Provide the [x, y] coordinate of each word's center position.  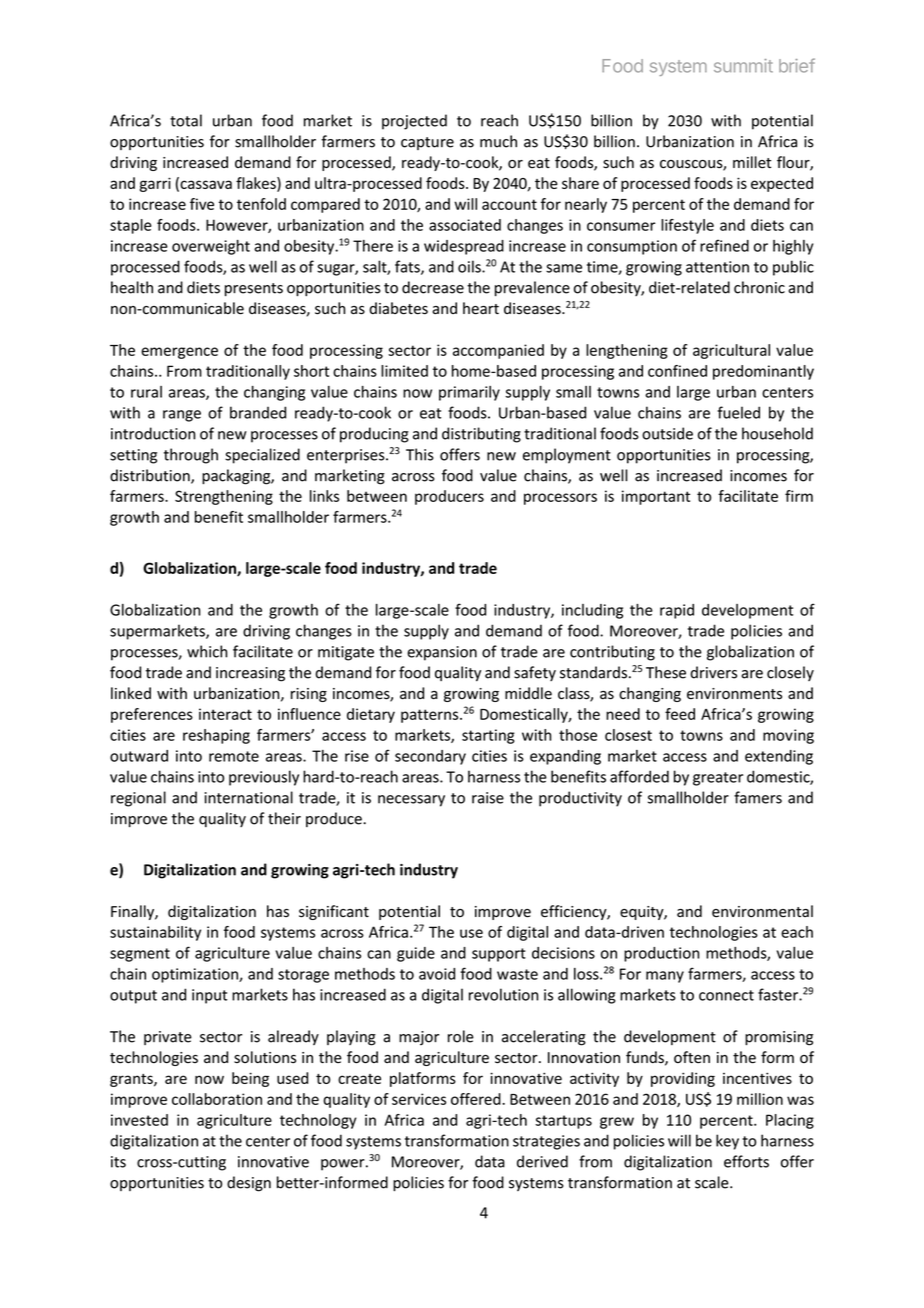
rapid [677, 611]
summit [743, 66]
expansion [442, 653]
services [419, 1099]
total [186, 120]
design [249, 1184]
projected [414, 122]
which [207, 651]
